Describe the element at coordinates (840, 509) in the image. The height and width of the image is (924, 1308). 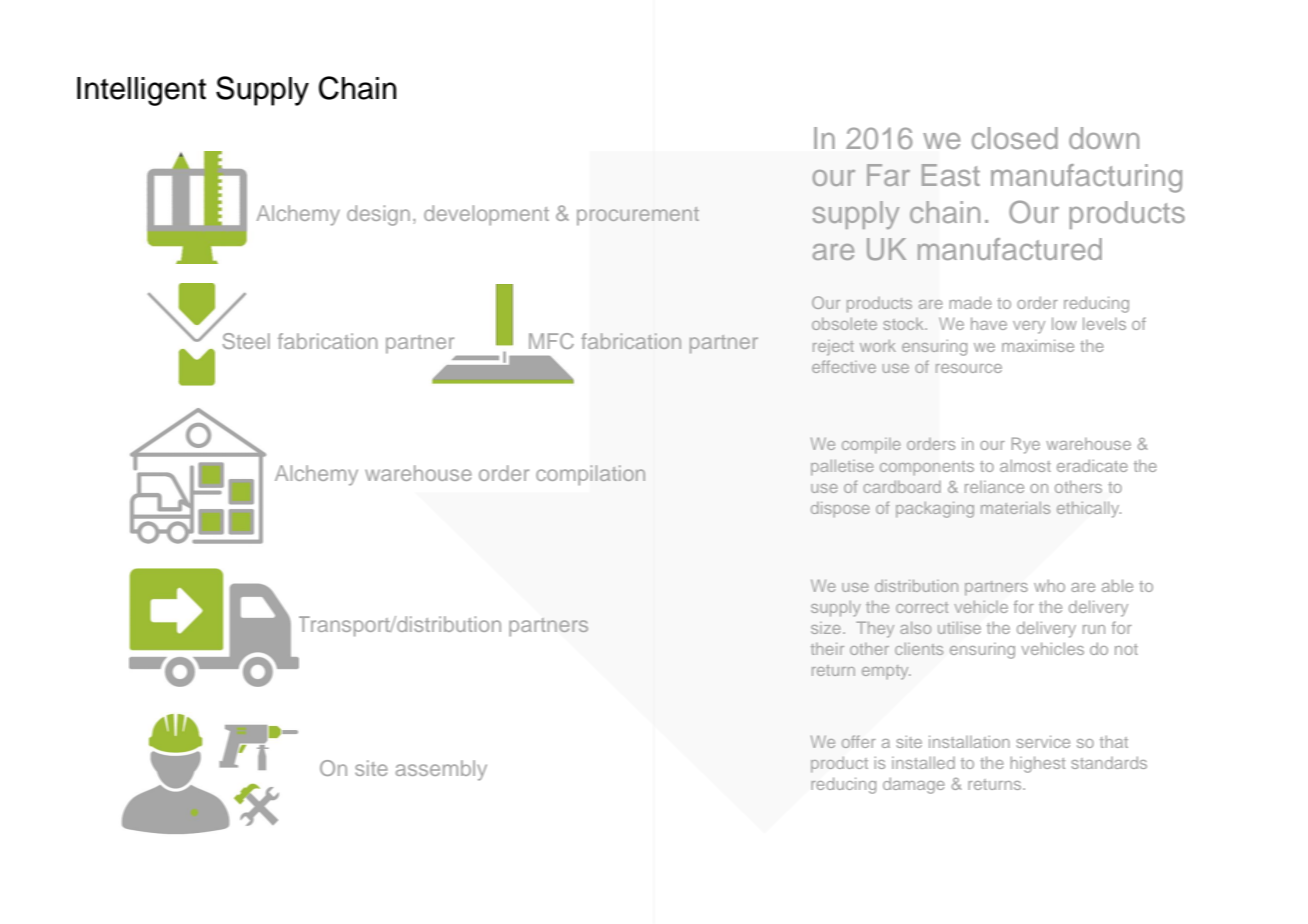
I see `dispose` at that location.
